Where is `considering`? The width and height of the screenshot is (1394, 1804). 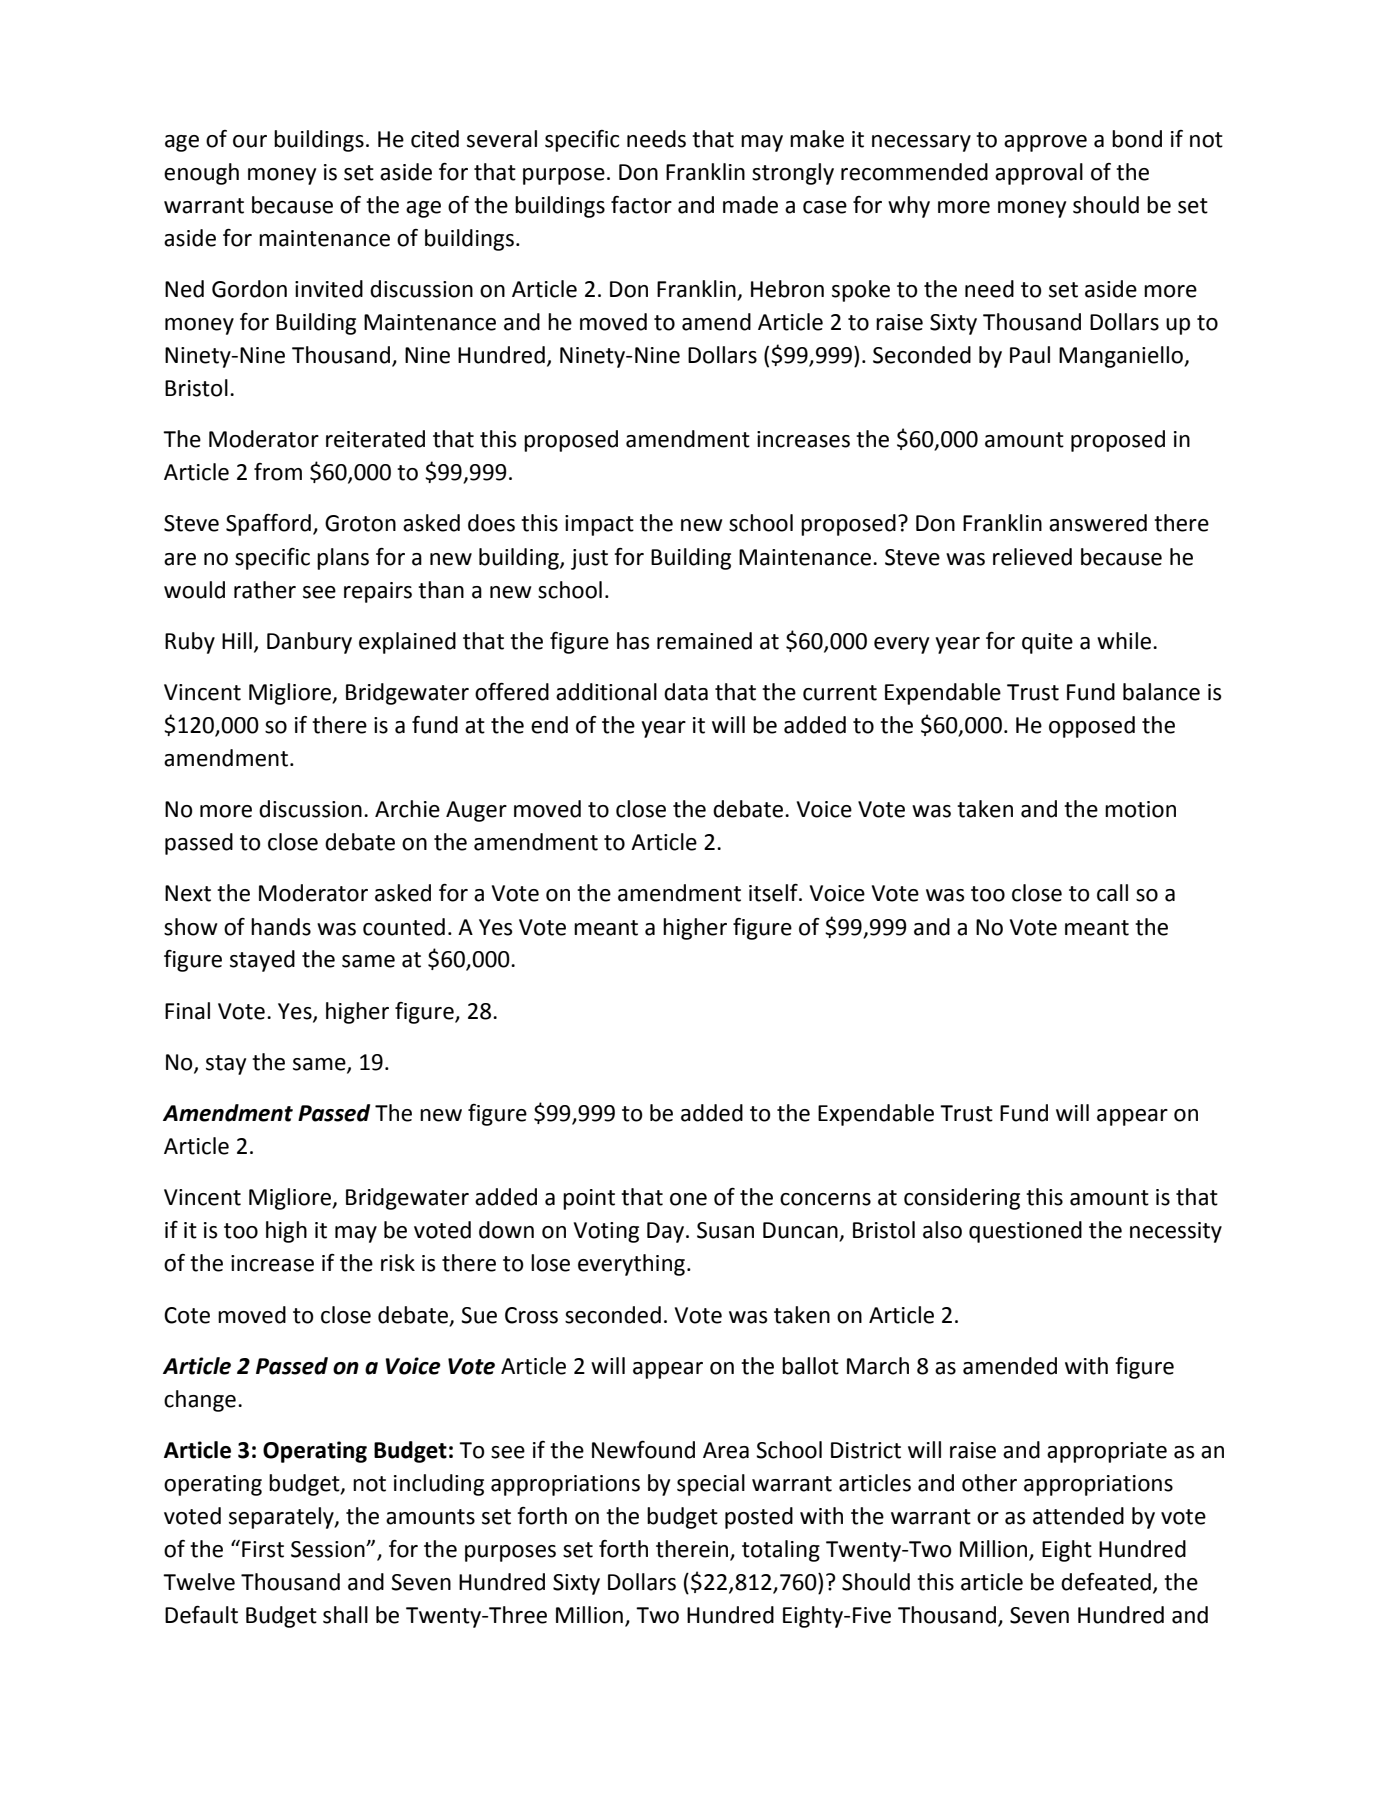 considering is located at coordinates (962, 1199).
